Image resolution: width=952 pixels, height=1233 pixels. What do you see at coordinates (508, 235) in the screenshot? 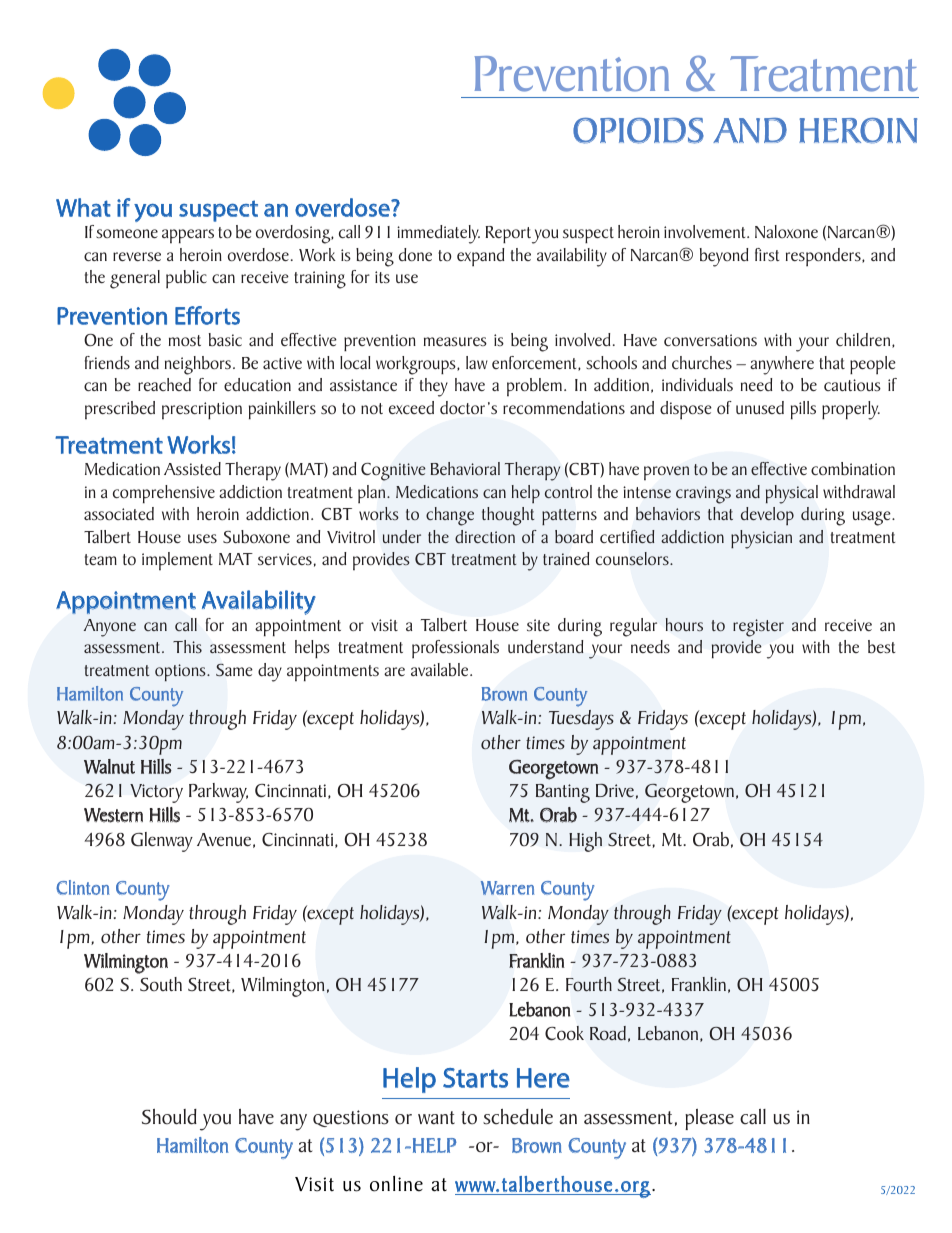
I see `Report` at bounding box center [508, 235].
